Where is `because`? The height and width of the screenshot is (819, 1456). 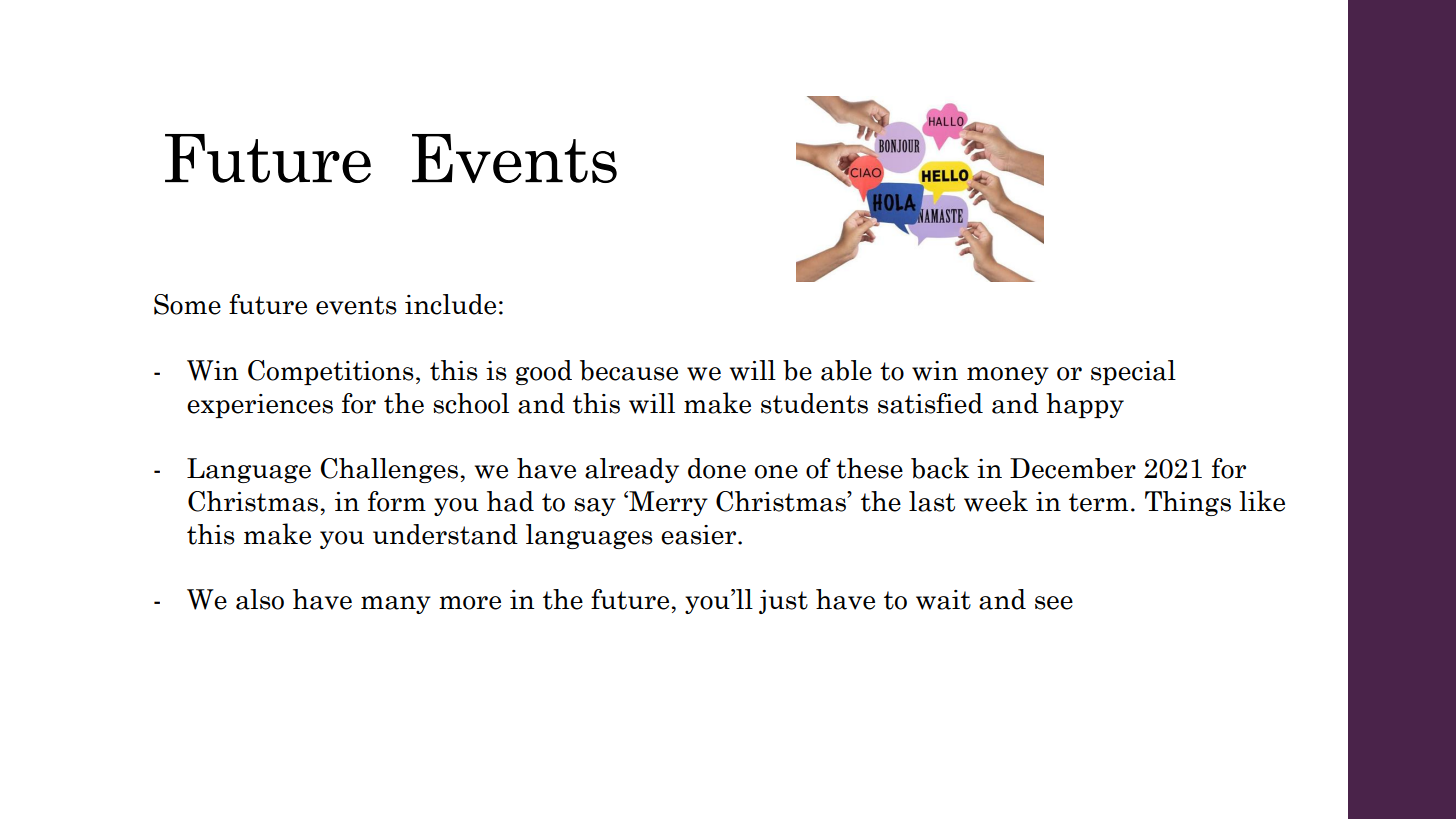
because is located at coordinates (629, 370).
